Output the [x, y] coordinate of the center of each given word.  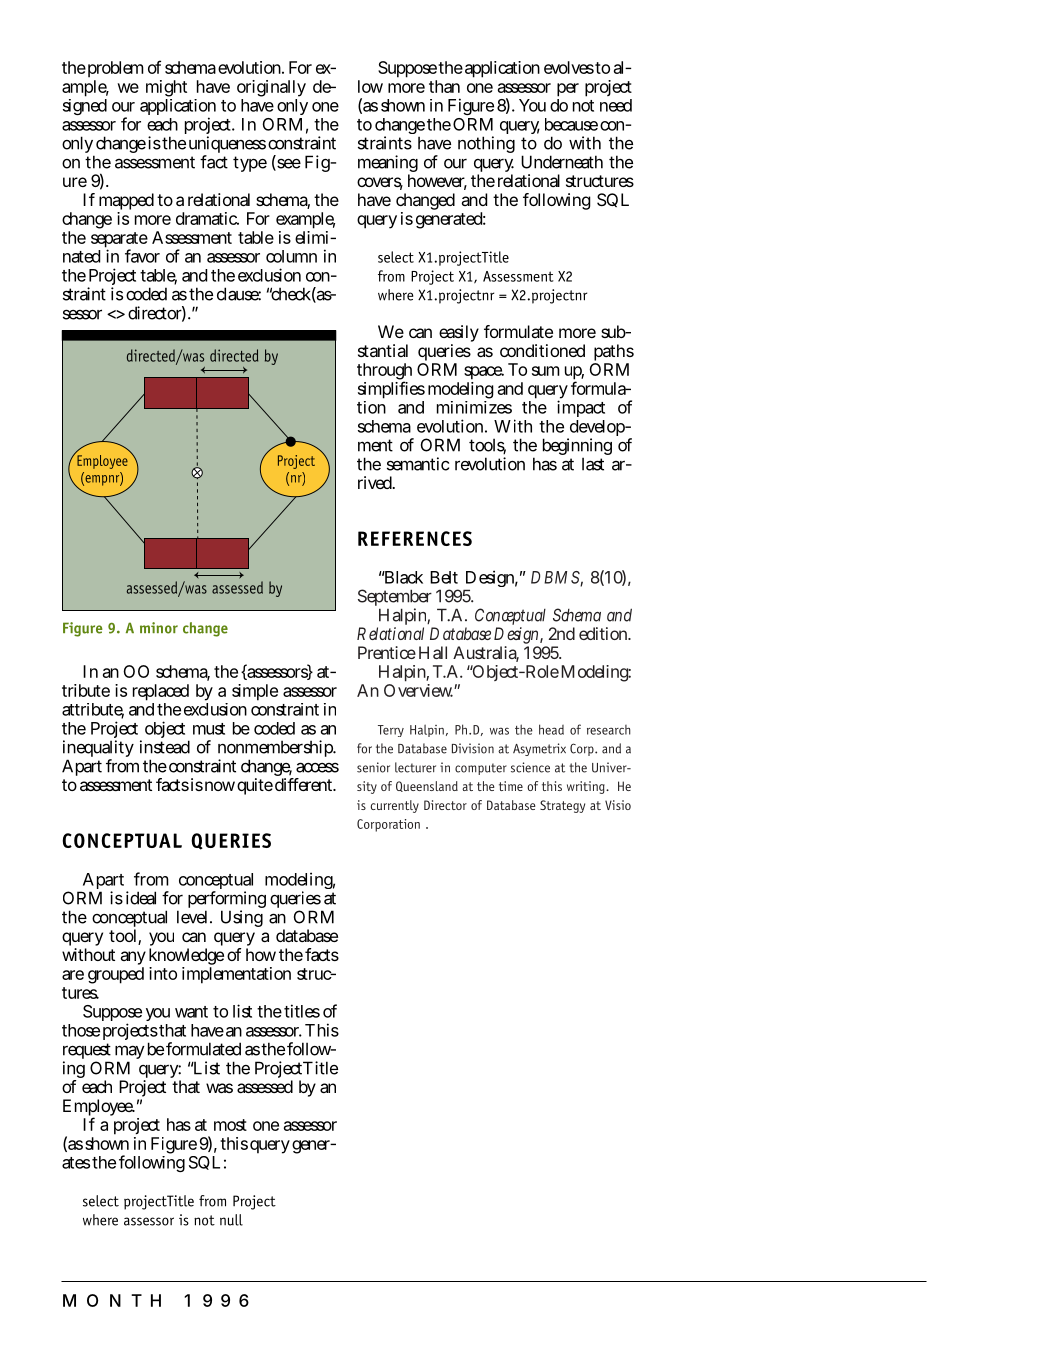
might [166, 90]
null [231, 1220]
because [571, 124]
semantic [418, 464]
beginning [577, 448]
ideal [141, 898]
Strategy [562, 806]
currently [395, 806]
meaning [388, 165]
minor [159, 628]
